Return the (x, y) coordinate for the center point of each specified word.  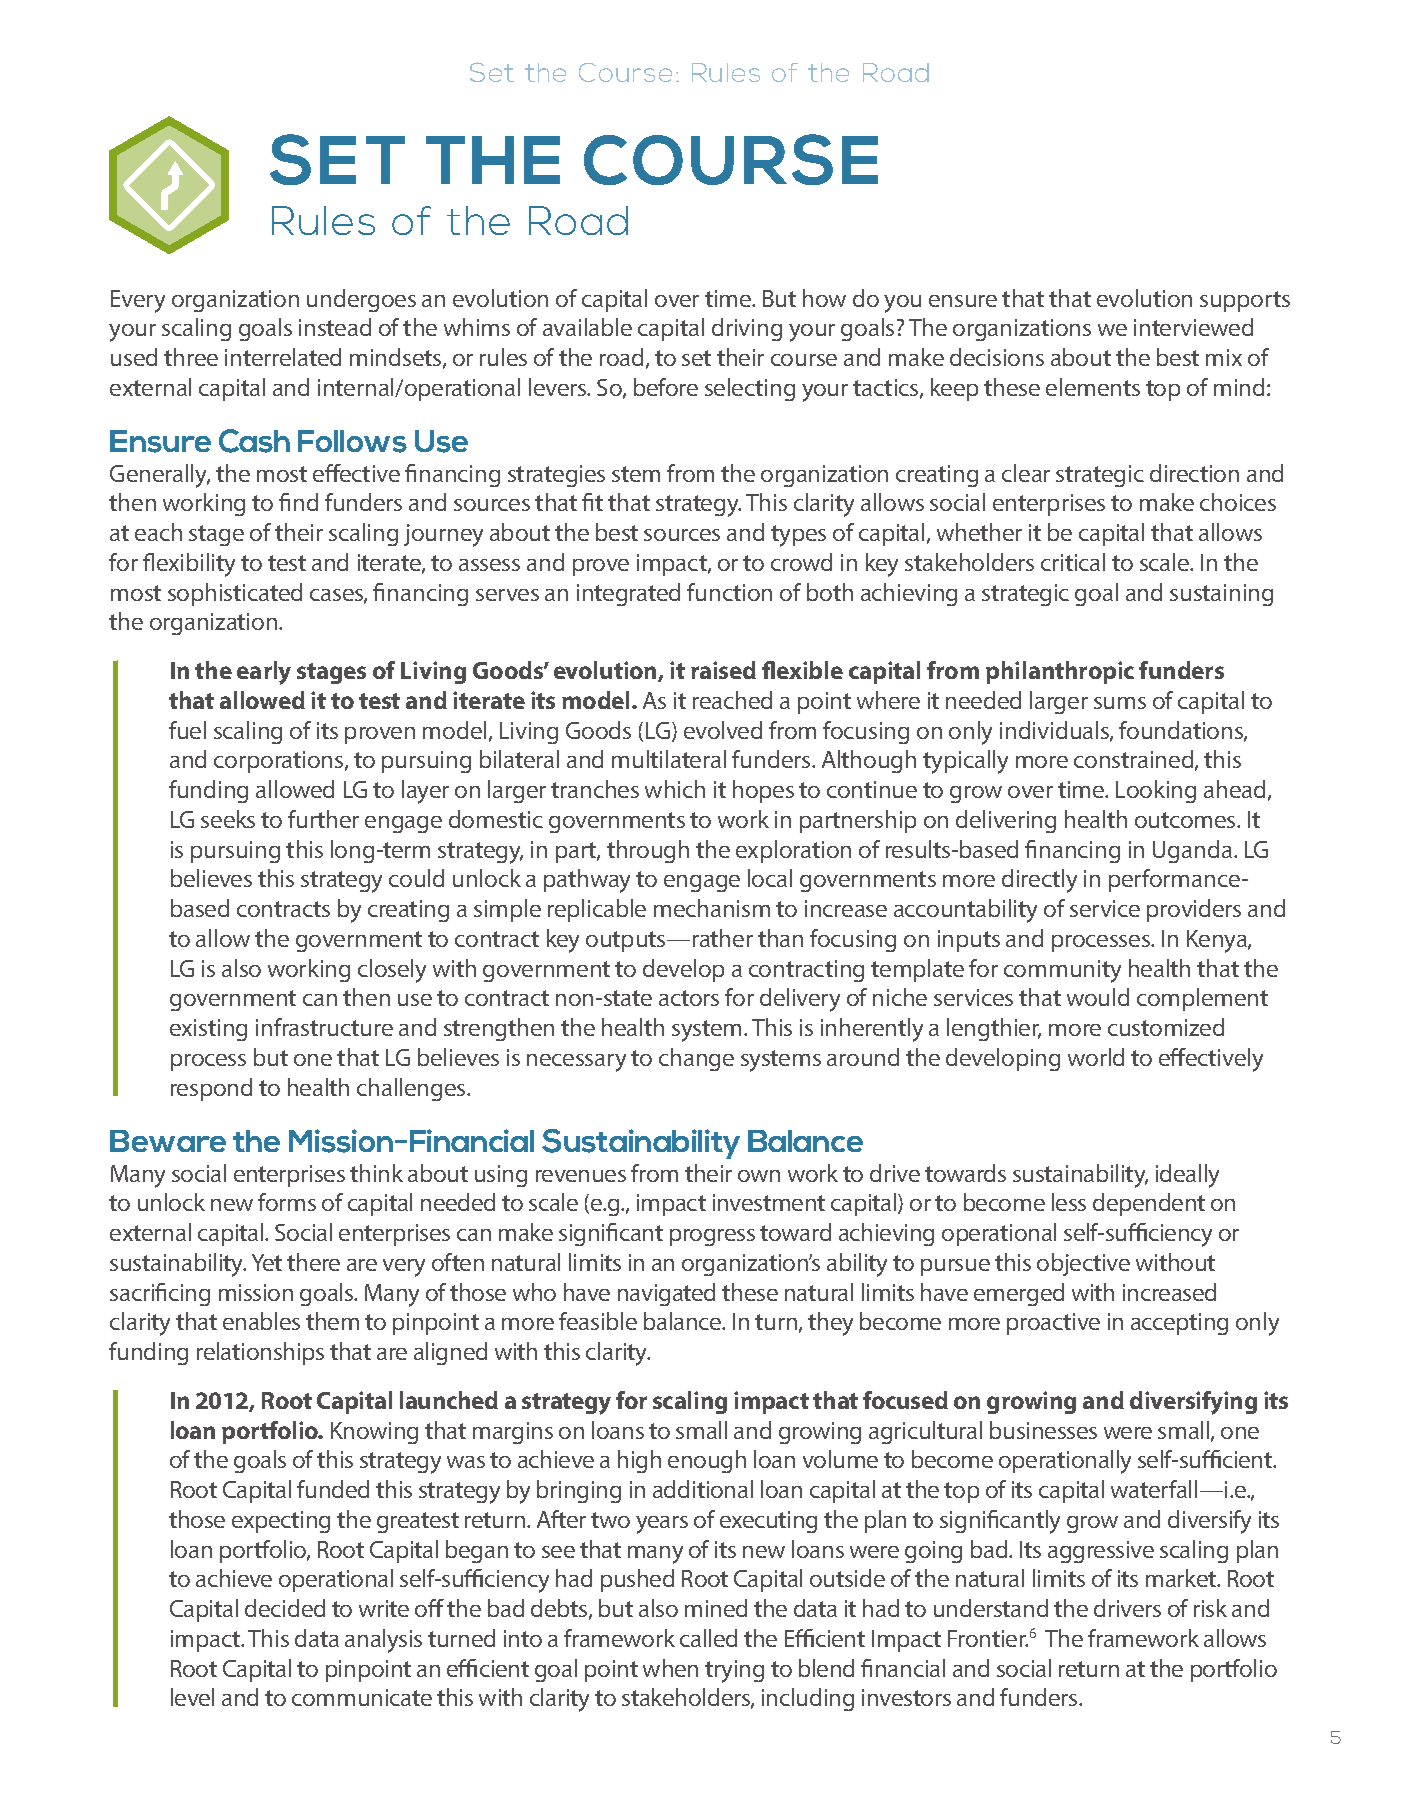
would (1098, 997)
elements (1093, 387)
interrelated (283, 357)
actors (689, 998)
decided (285, 1608)
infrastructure (324, 1027)
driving (747, 329)
